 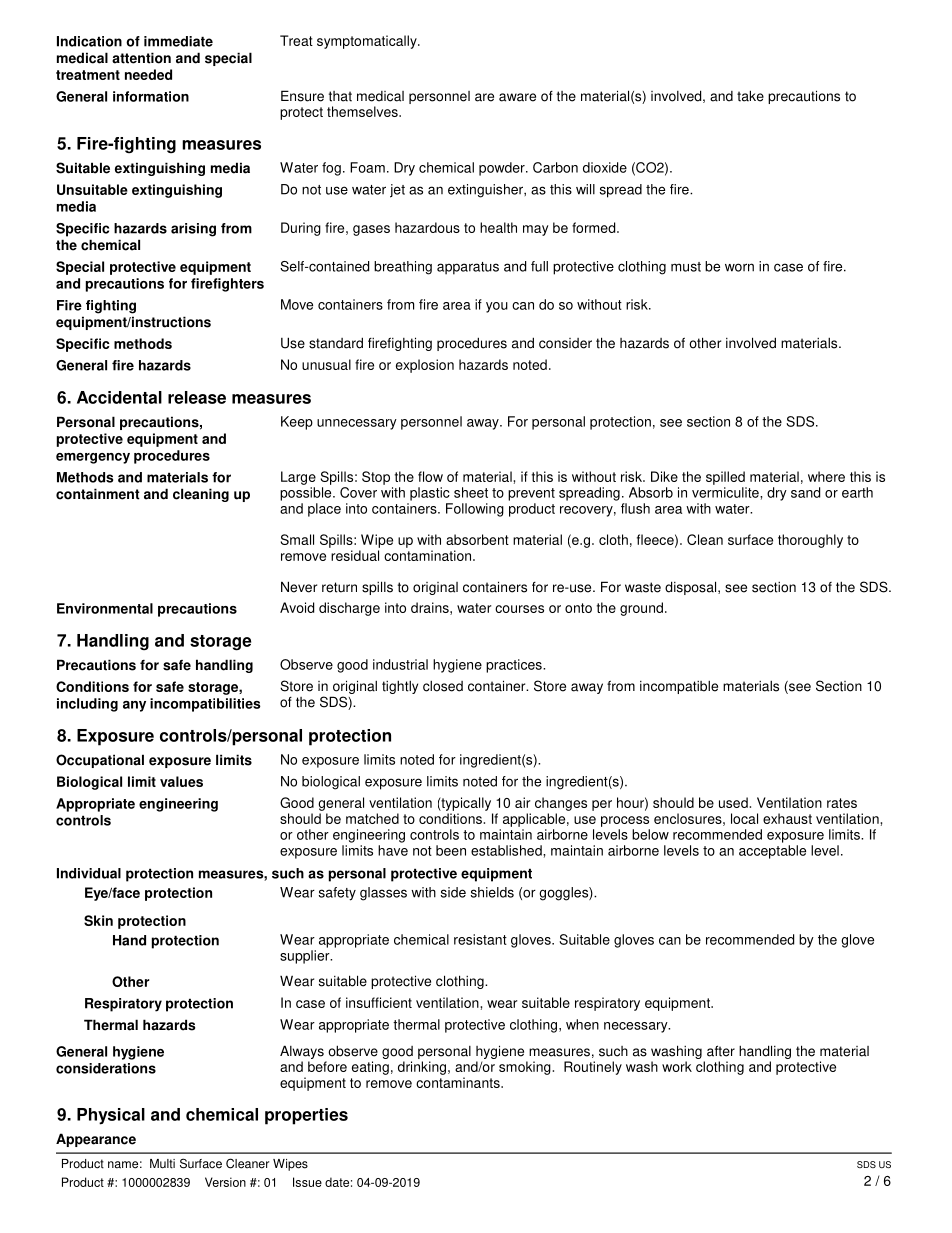 What do you see at coordinates (197, 397) in the screenshot?
I see `release` at bounding box center [197, 397].
